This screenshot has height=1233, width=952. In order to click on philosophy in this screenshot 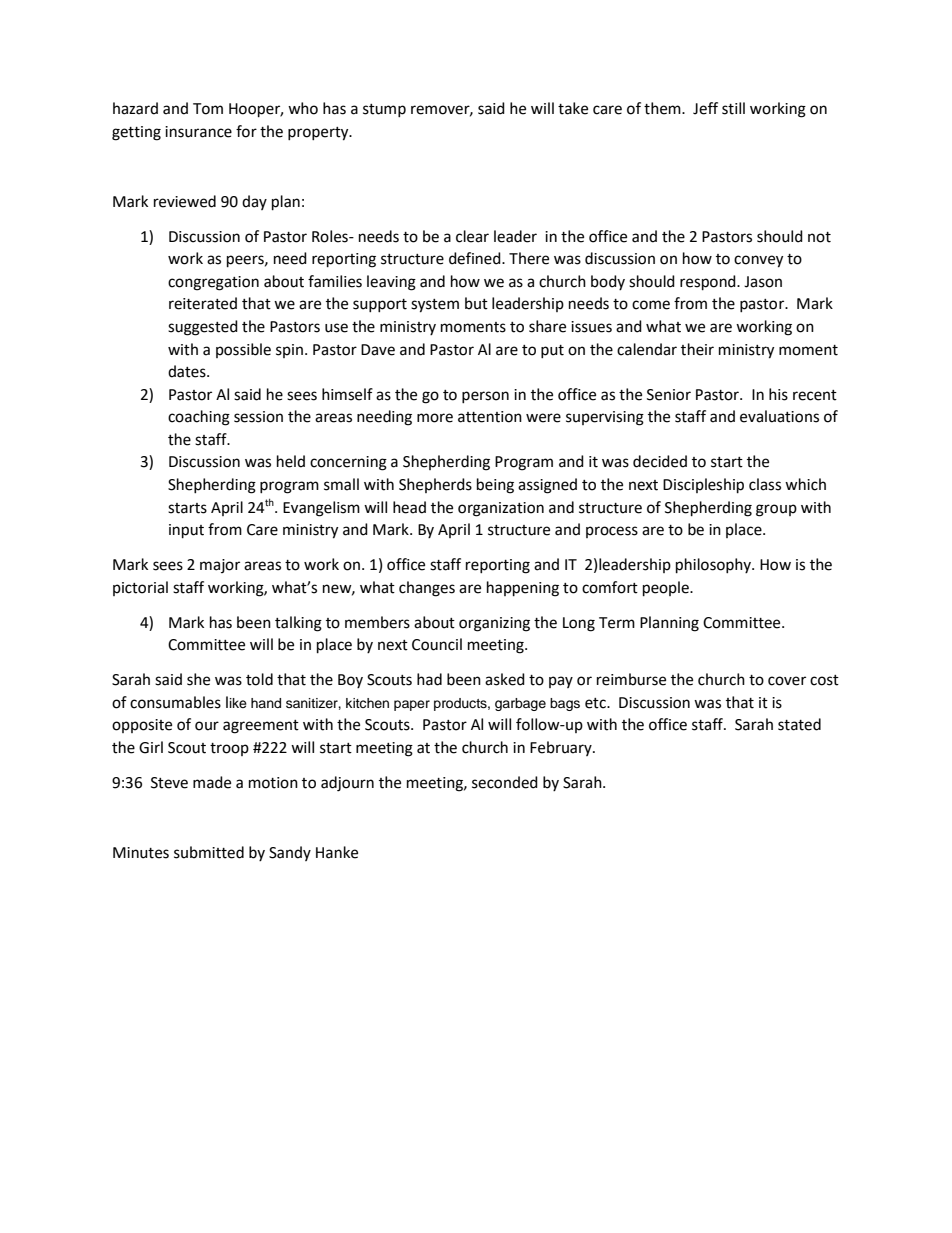, I will do `click(714, 566)`.
